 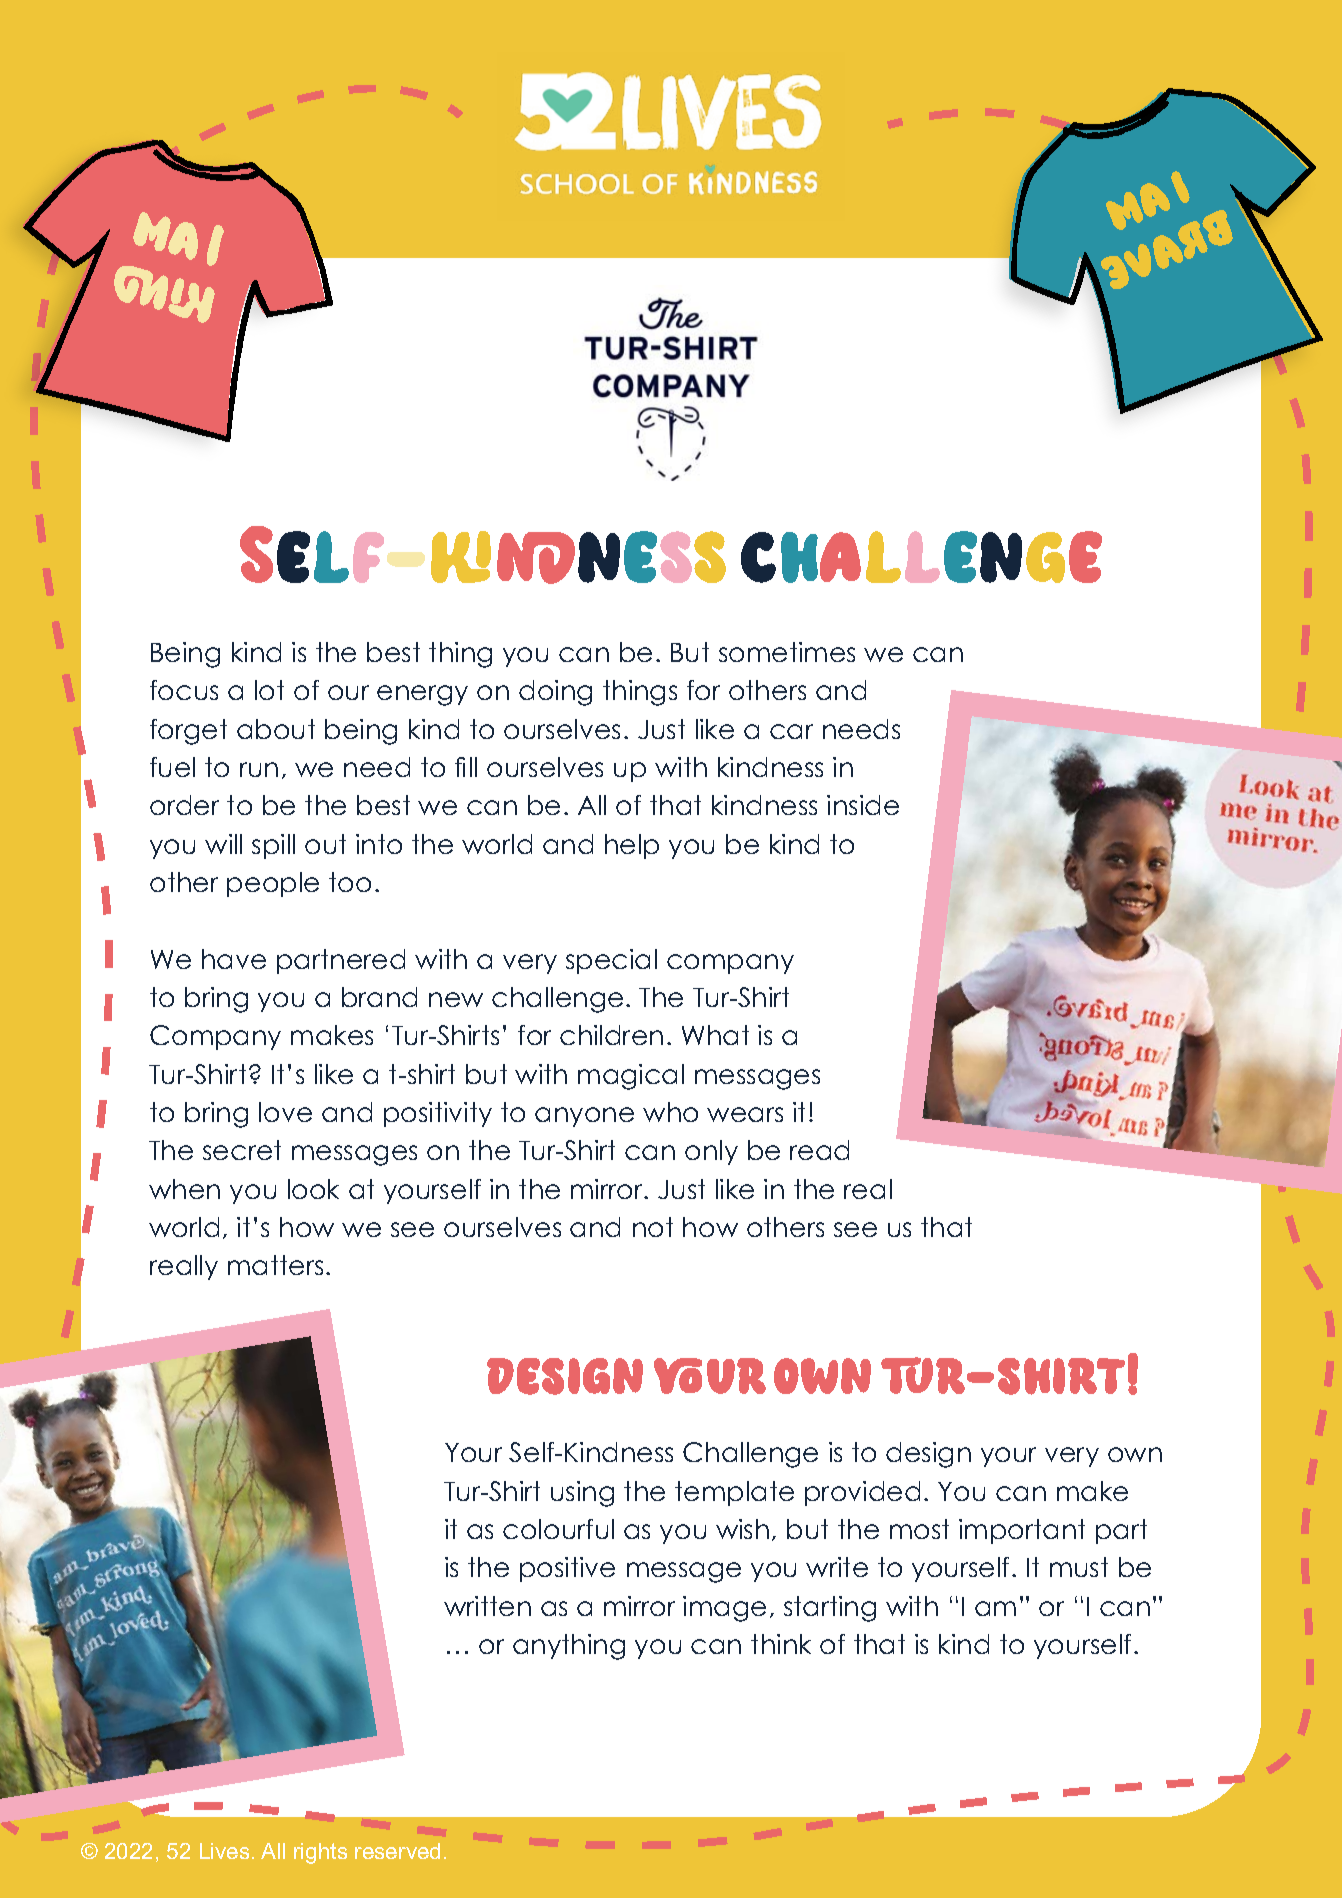 I want to click on most, so click(x=919, y=1529).
